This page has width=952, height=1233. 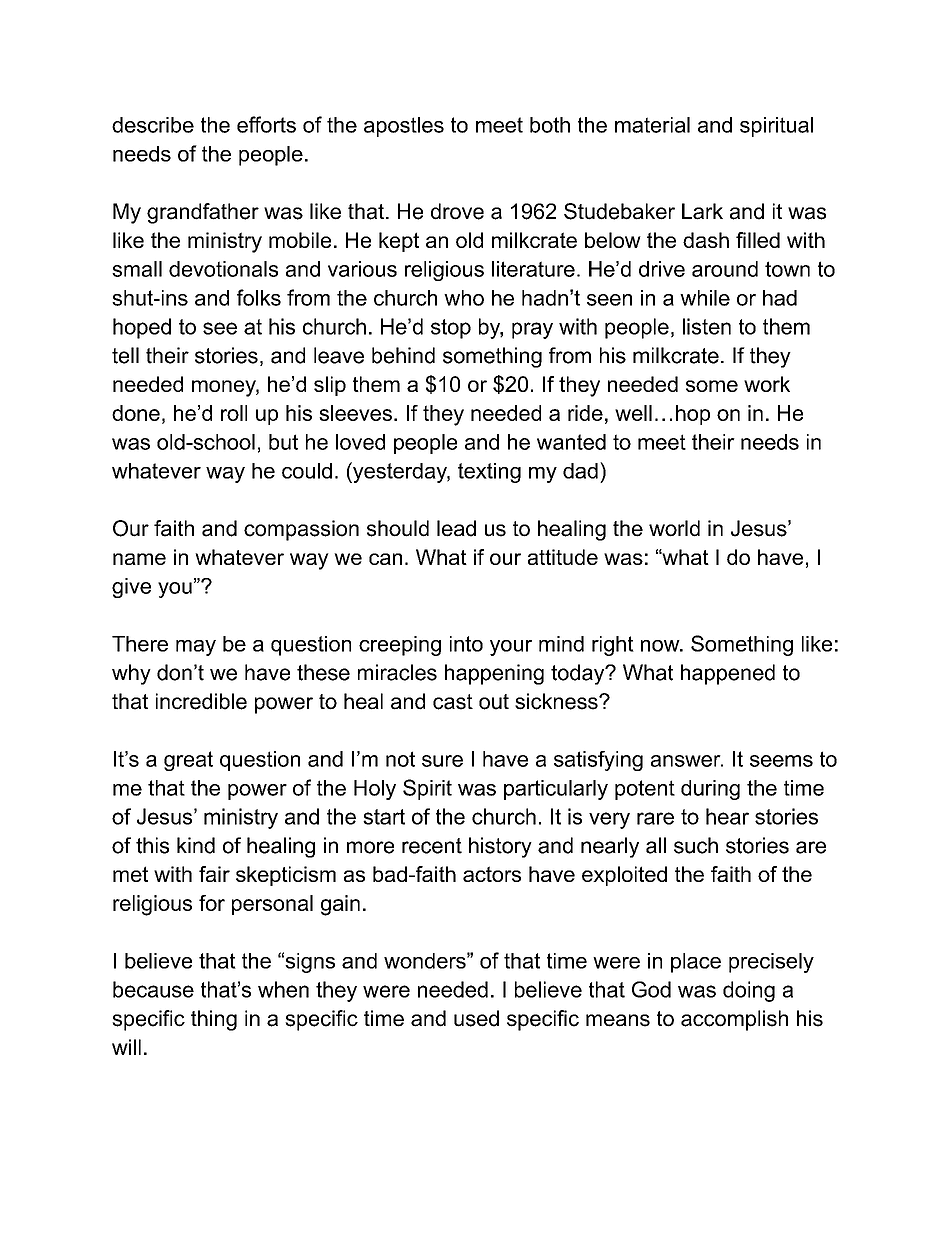 I want to click on used, so click(x=476, y=1018).
